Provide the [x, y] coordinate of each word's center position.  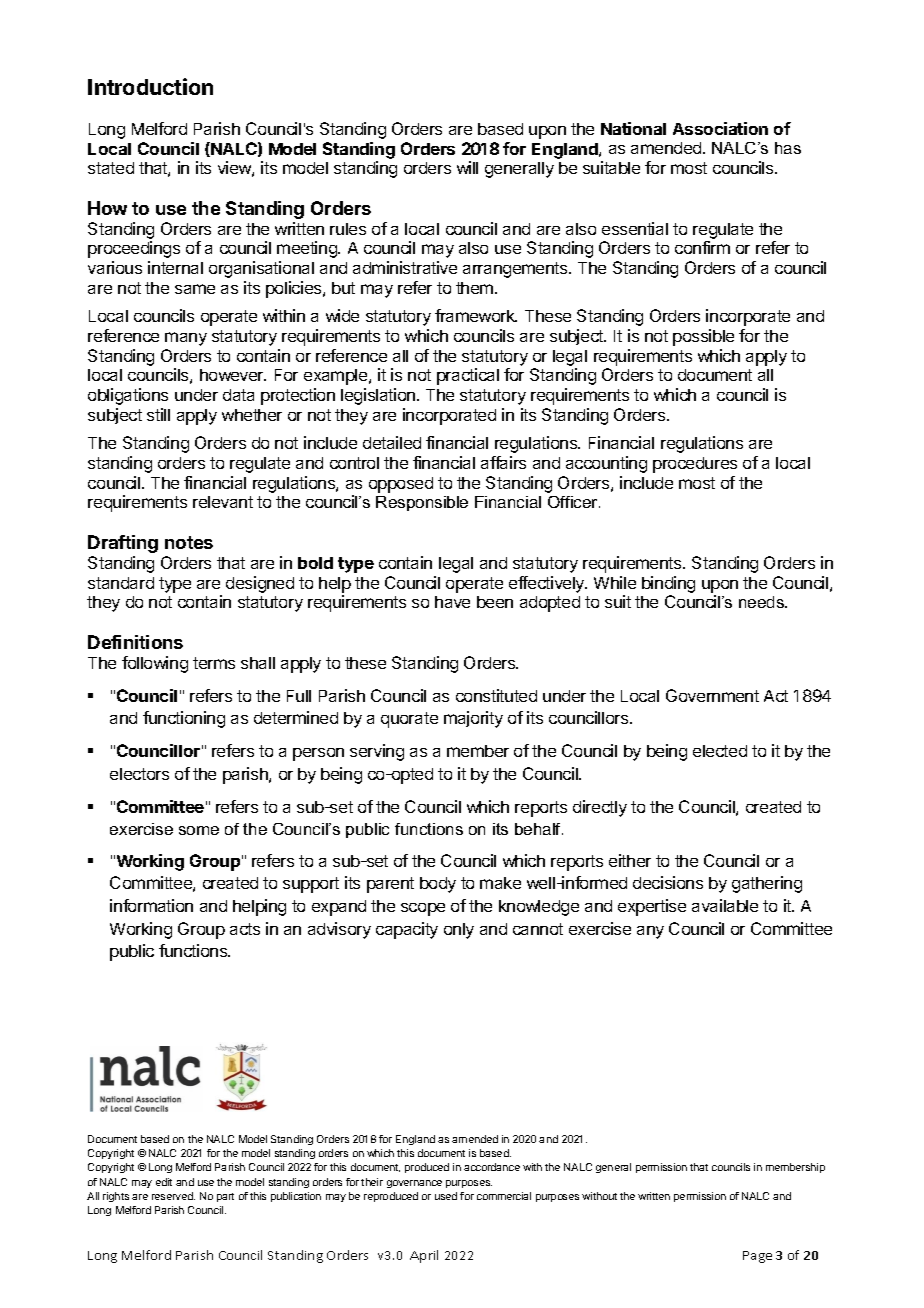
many [186, 339]
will [467, 167]
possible [703, 337]
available [725, 905]
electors [139, 774]
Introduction [150, 86]
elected [720, 751]
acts [245, 929]
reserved [173, 1196]
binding [668, 584]
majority [473, 719]
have [452, 602]
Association [720, 128]
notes [189, 542]
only [459, 931]
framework [476, 315]
